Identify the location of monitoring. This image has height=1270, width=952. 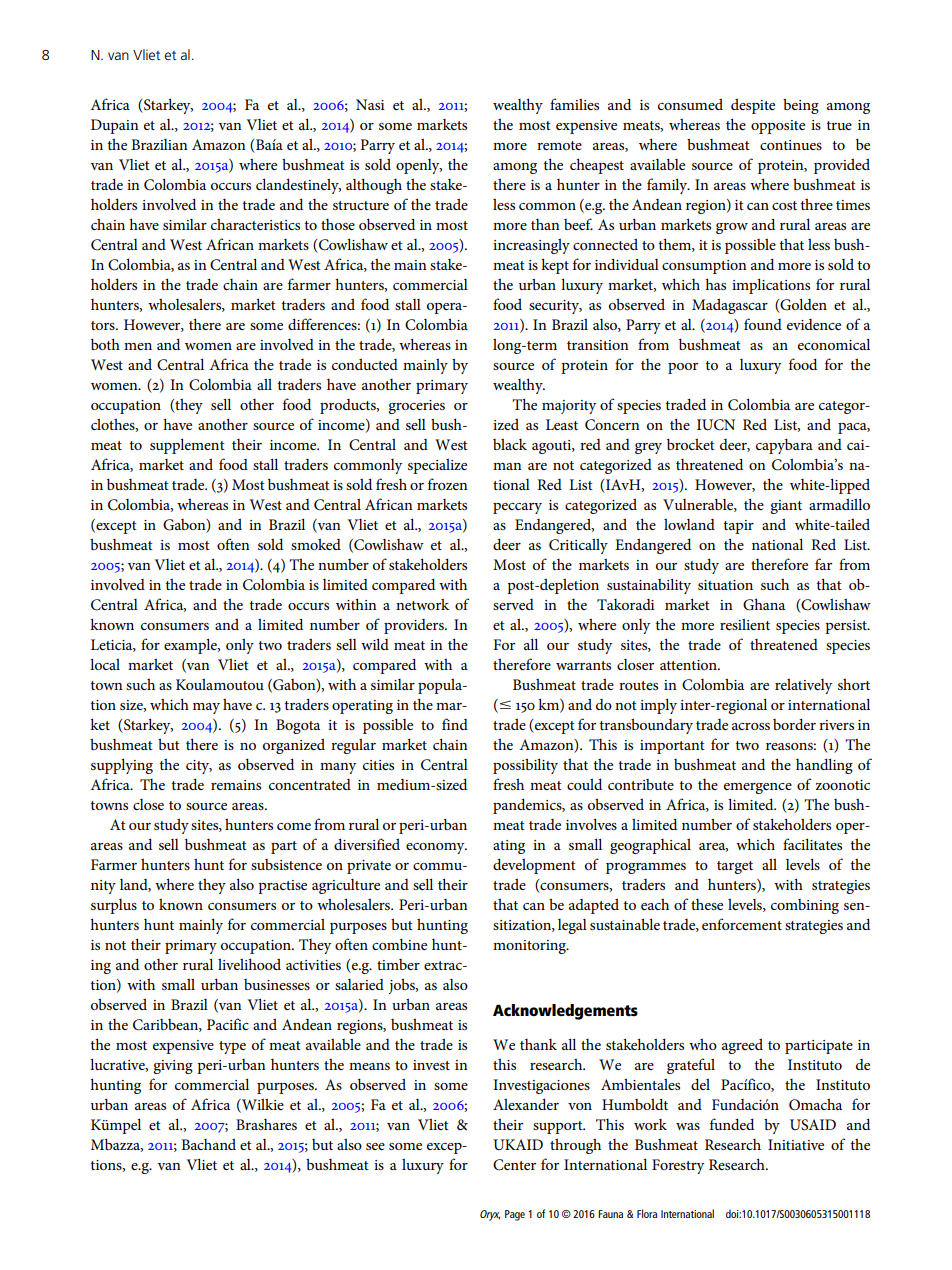
(531, 947).
